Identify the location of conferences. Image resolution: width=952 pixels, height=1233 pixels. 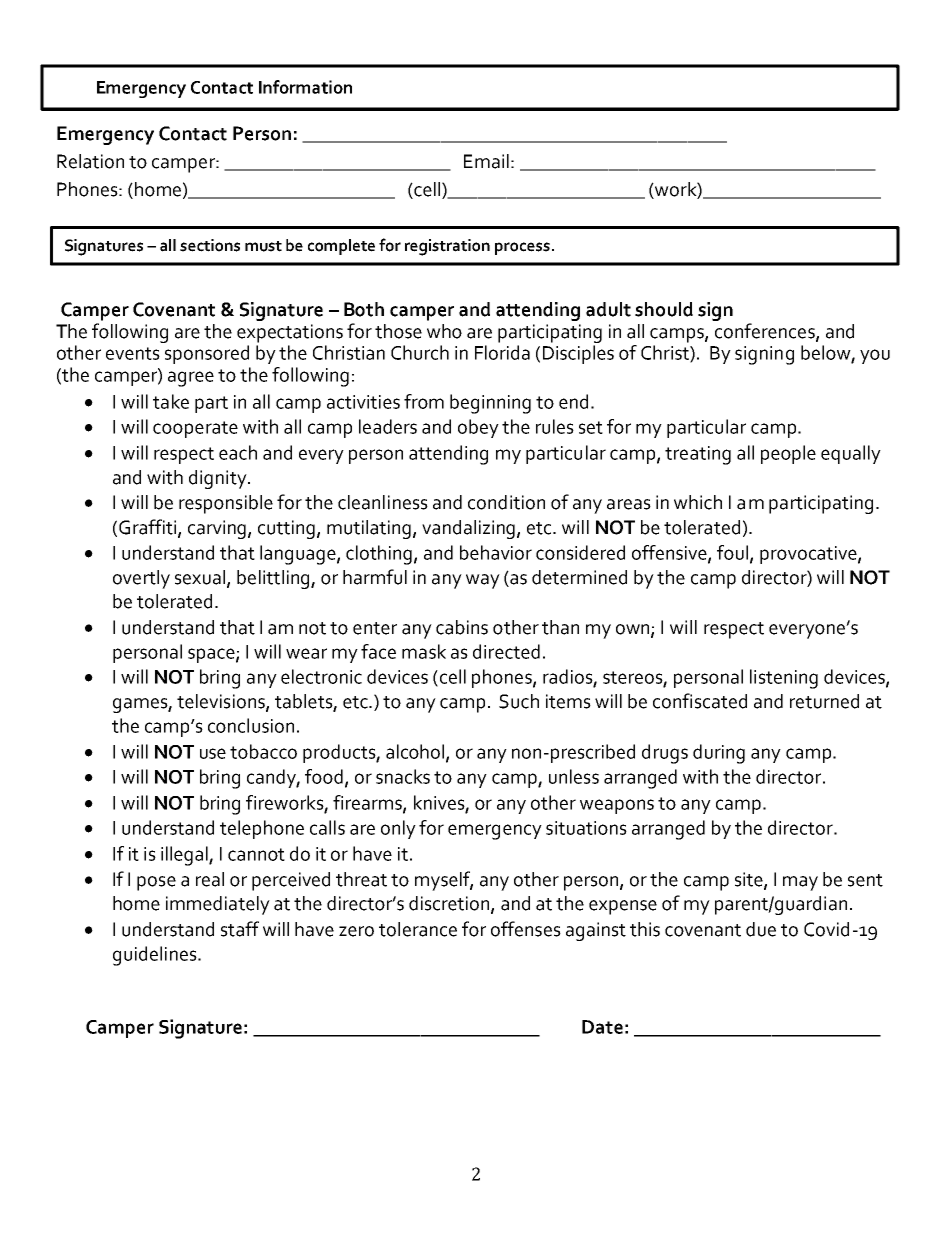
(766, 332).
